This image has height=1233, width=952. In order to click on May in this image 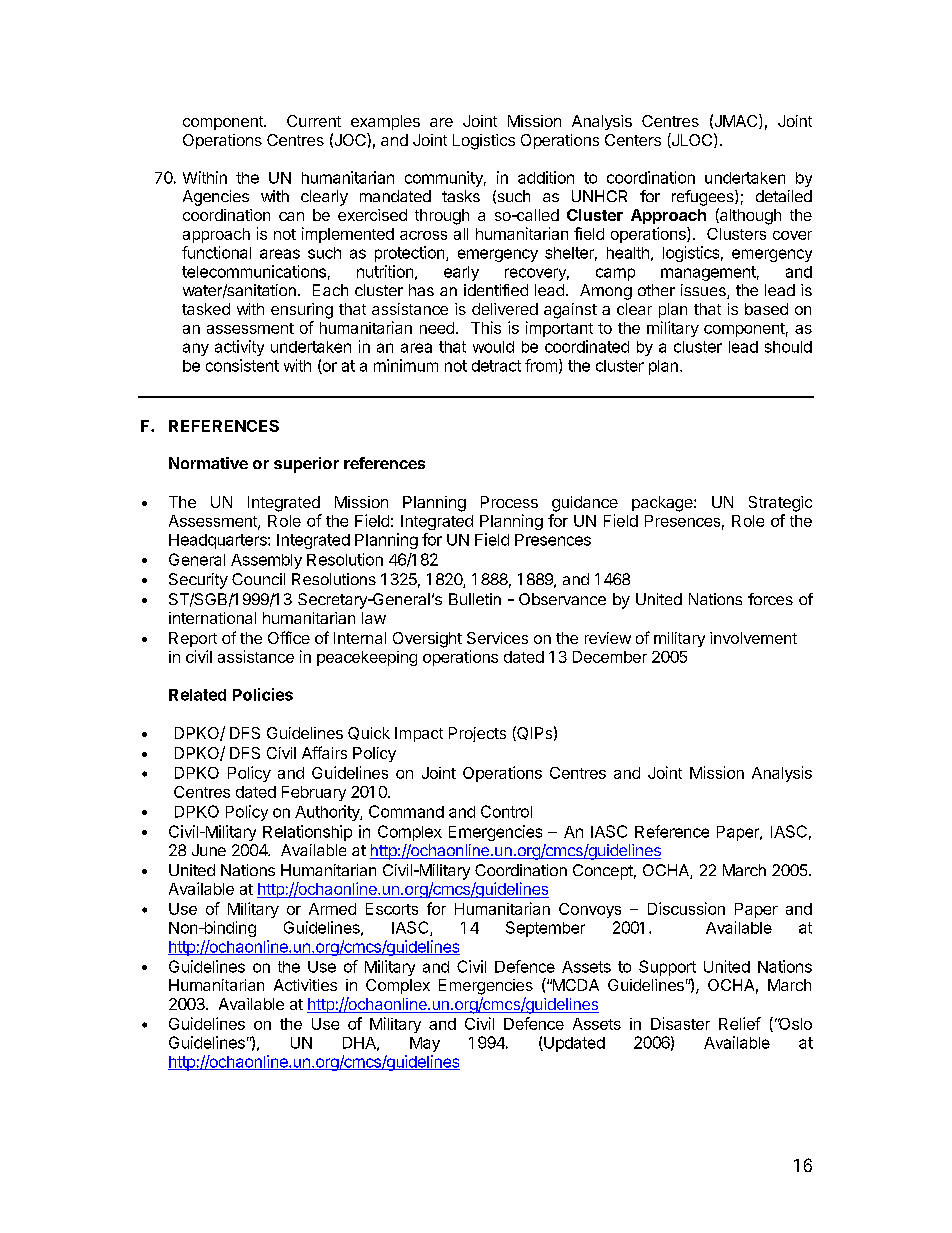, I will do `click(425, 1044)`.
